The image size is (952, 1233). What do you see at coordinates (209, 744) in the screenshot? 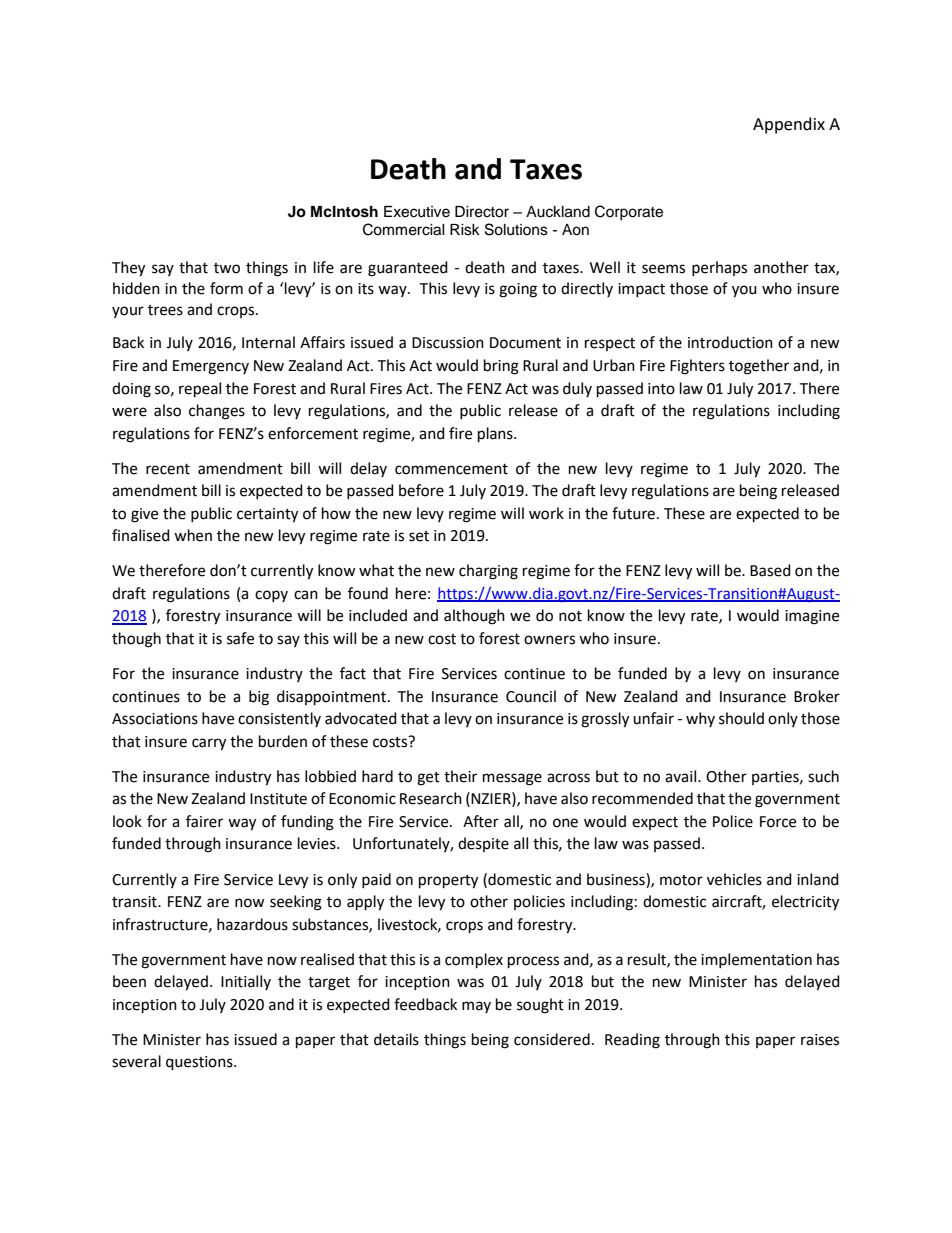
I see `carry` at bounding box center [209, 744].
